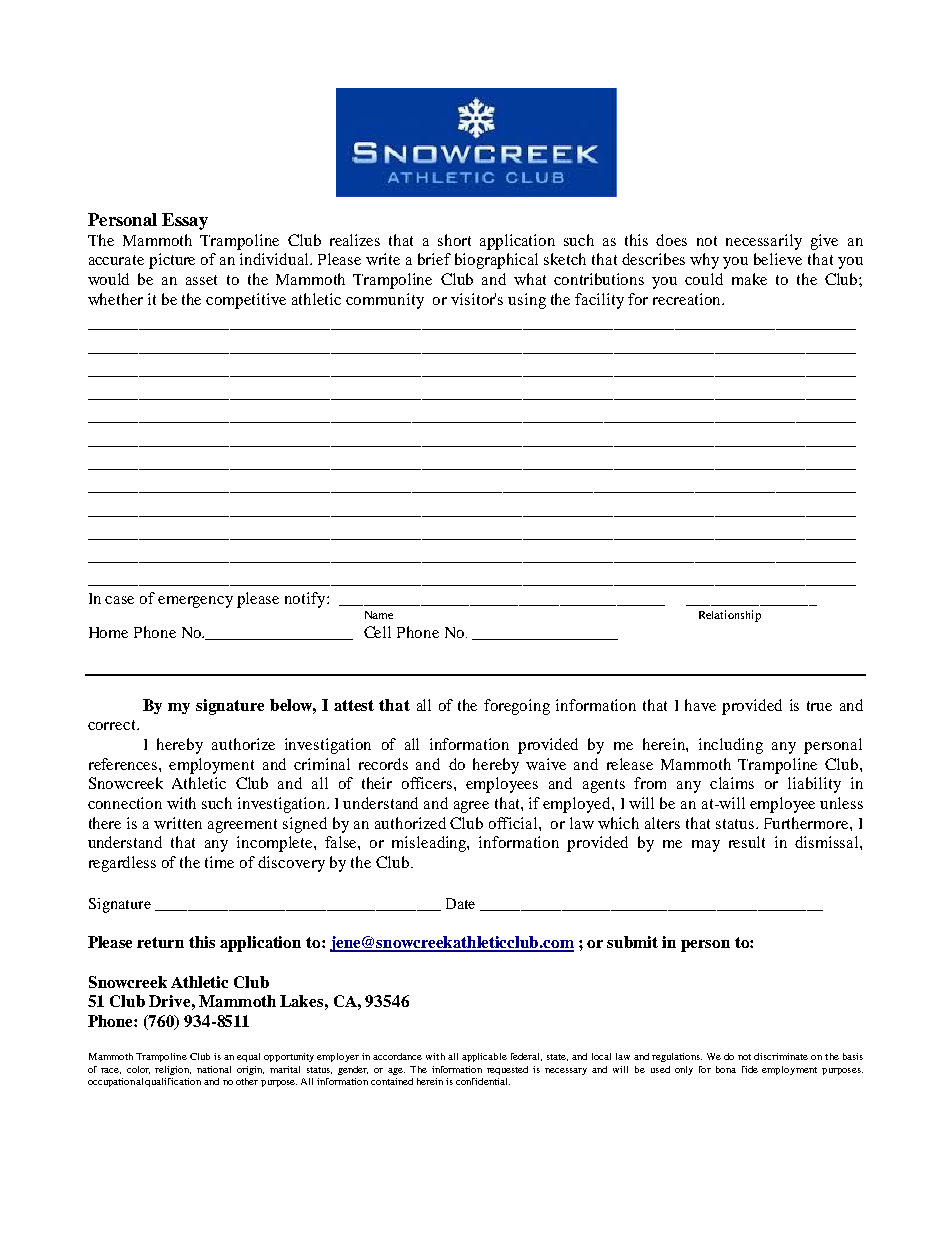 The width and height of the page is (952, 1233). What do you see at coordinates (379, 615) in the page?
I see `Name` at bounding box center [379, 615].
